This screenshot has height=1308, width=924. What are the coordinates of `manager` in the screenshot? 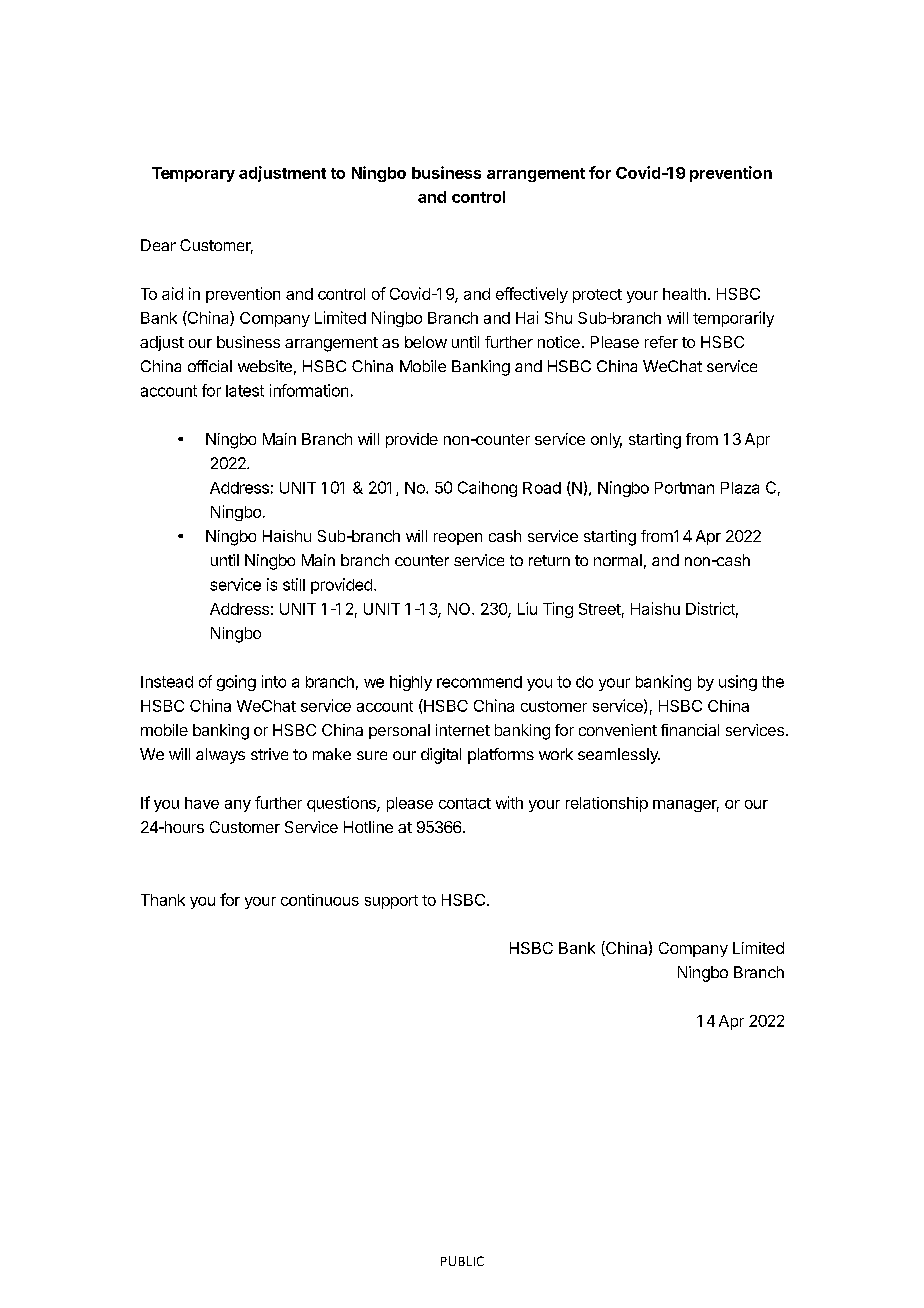 It's located at (686, 806).
